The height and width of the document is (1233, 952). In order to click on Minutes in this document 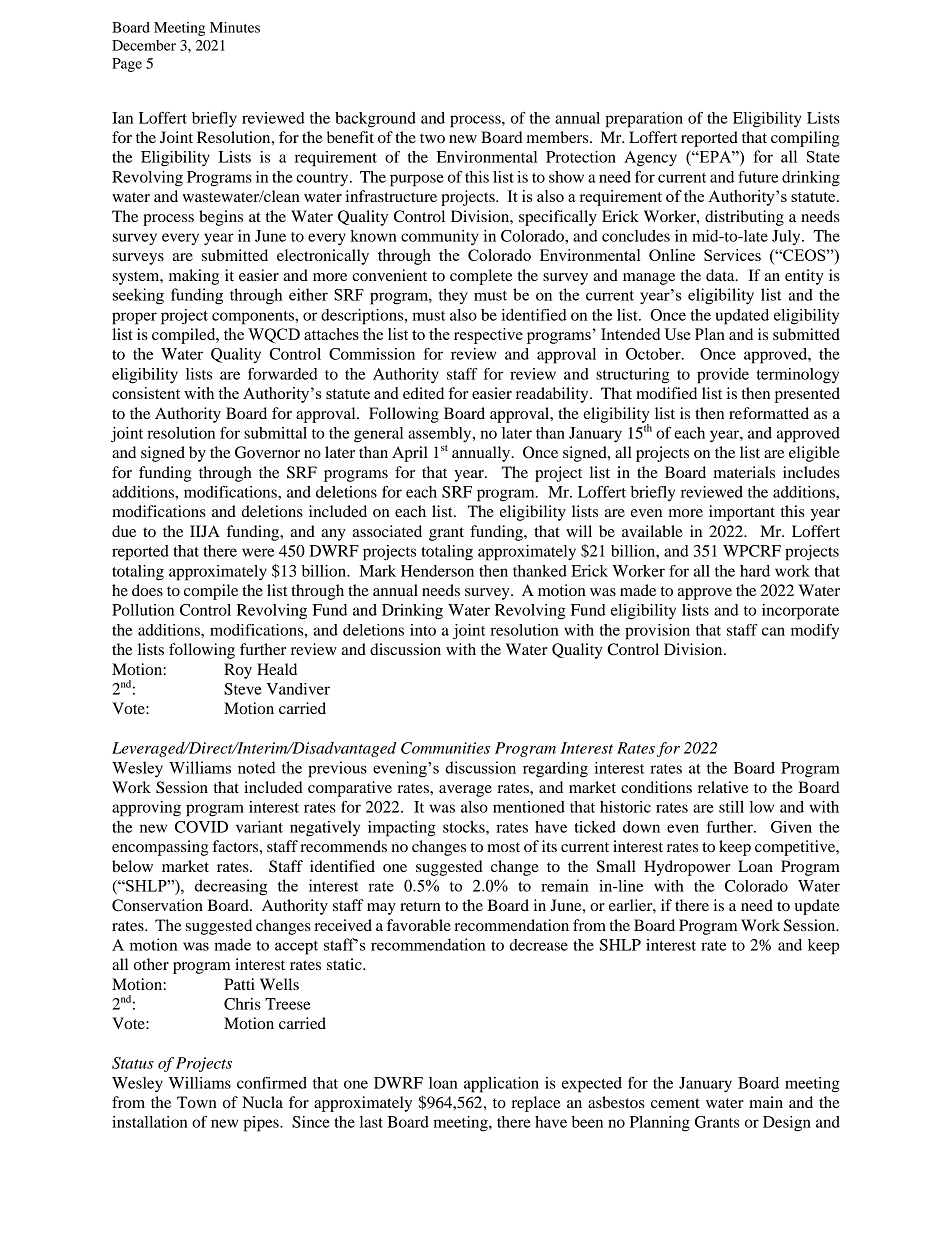, I will do `click(235, 27)`.
